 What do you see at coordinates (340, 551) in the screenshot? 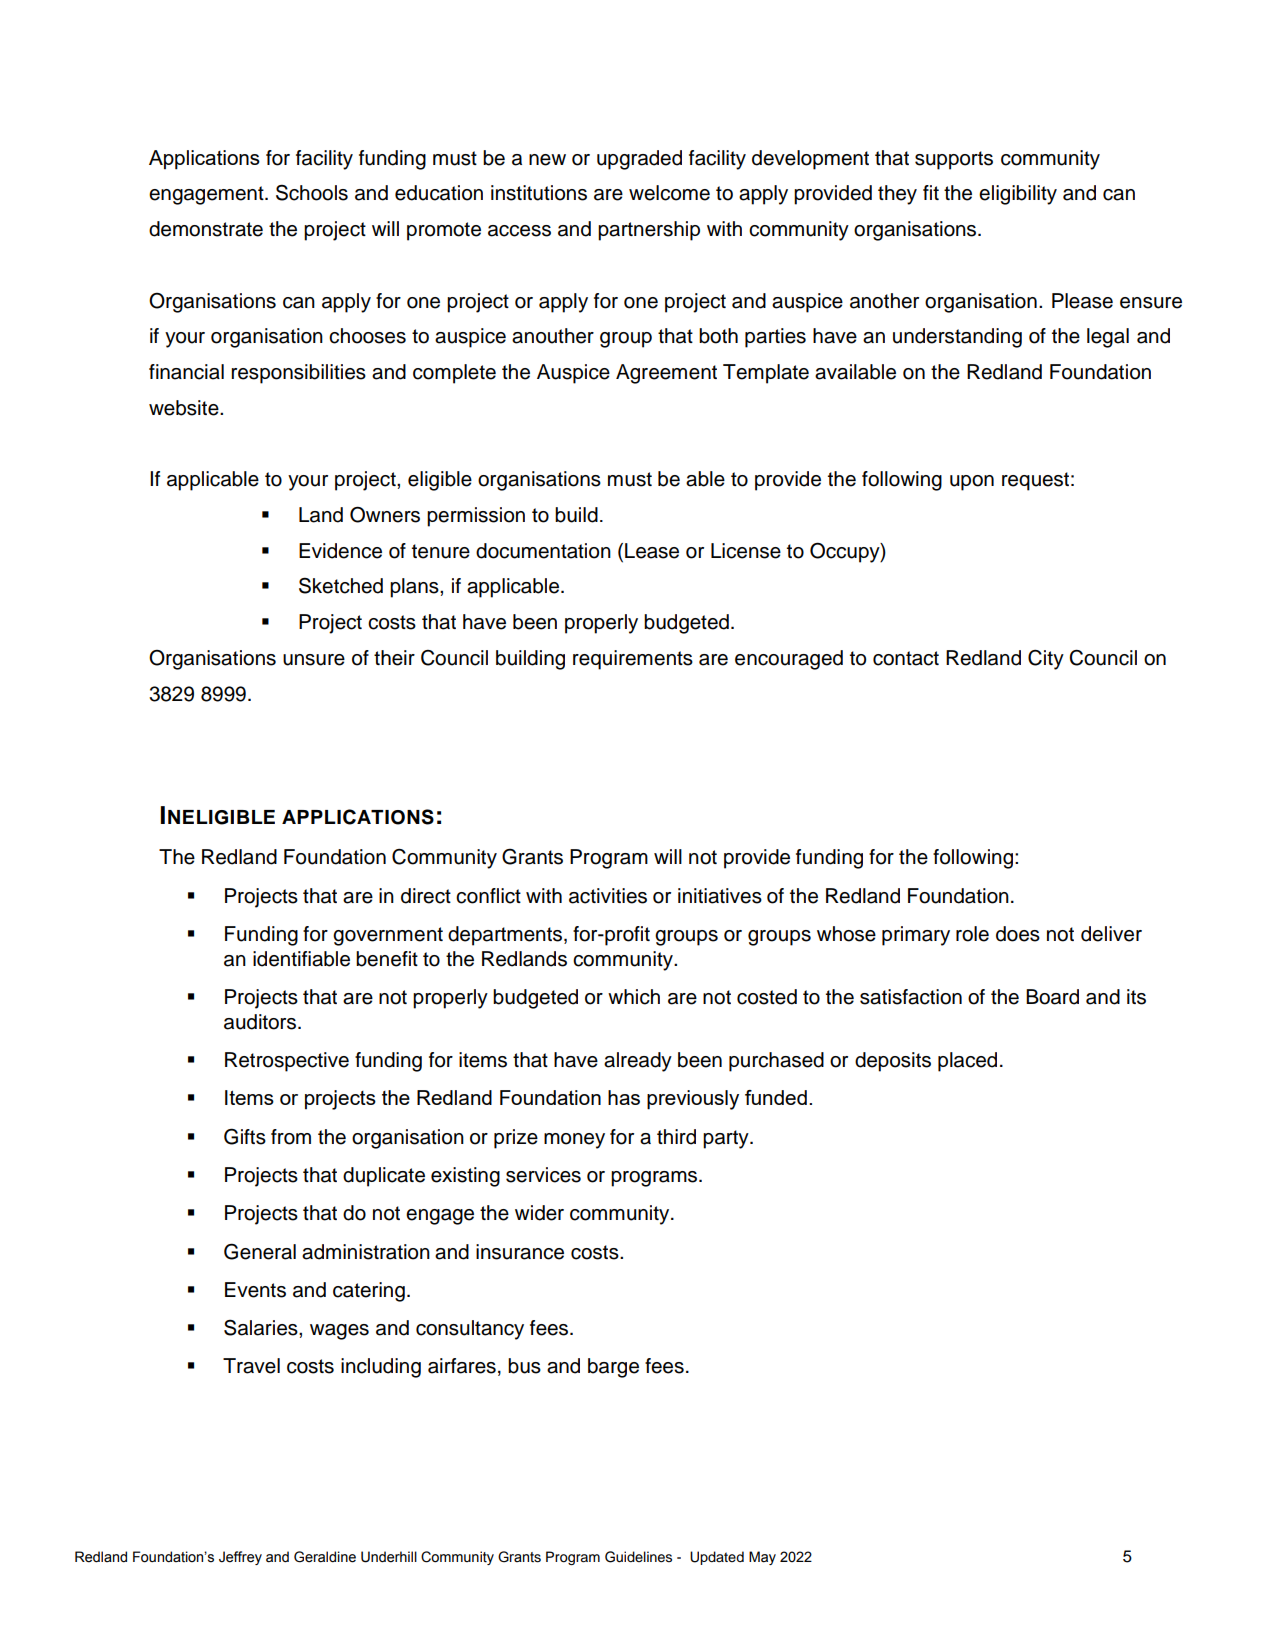
I see `Evidence` at bounding box center [340, 551].
